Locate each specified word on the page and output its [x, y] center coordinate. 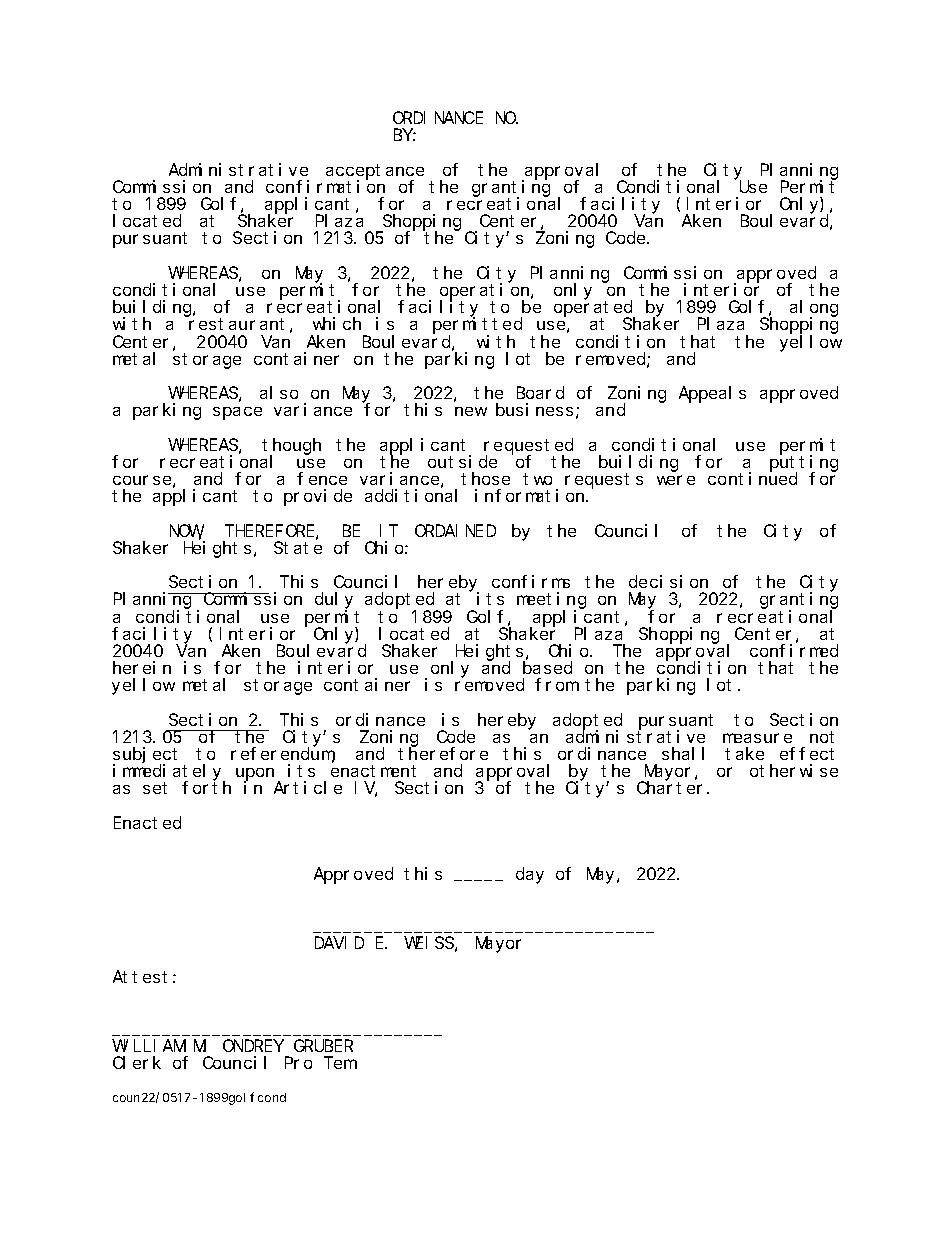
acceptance [375, 172]
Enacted [147, 822]
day [530, 876]
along [814, 309]
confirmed [794, 650]
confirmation [325, 186]
